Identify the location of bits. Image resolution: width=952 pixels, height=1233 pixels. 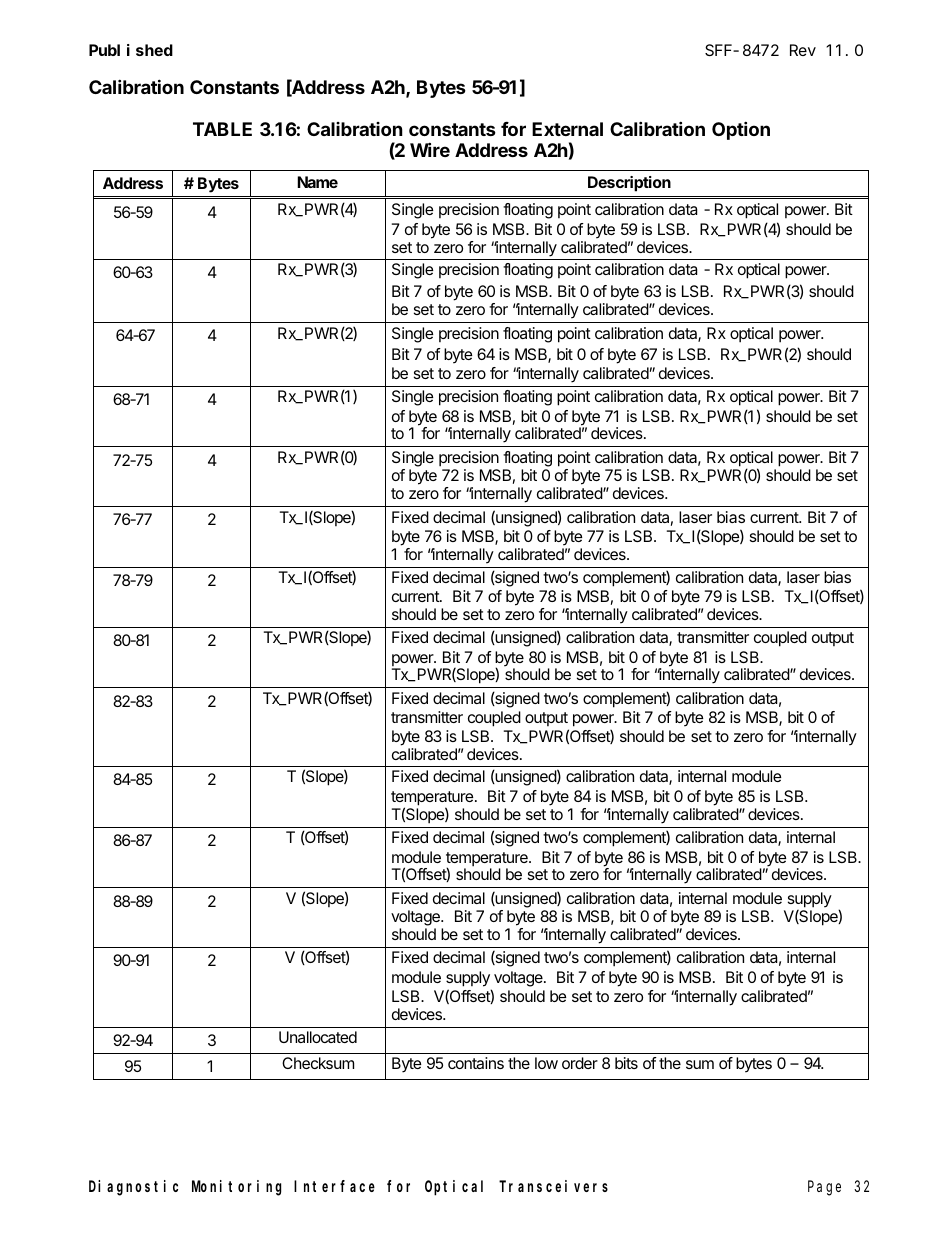
(626, 1063).
